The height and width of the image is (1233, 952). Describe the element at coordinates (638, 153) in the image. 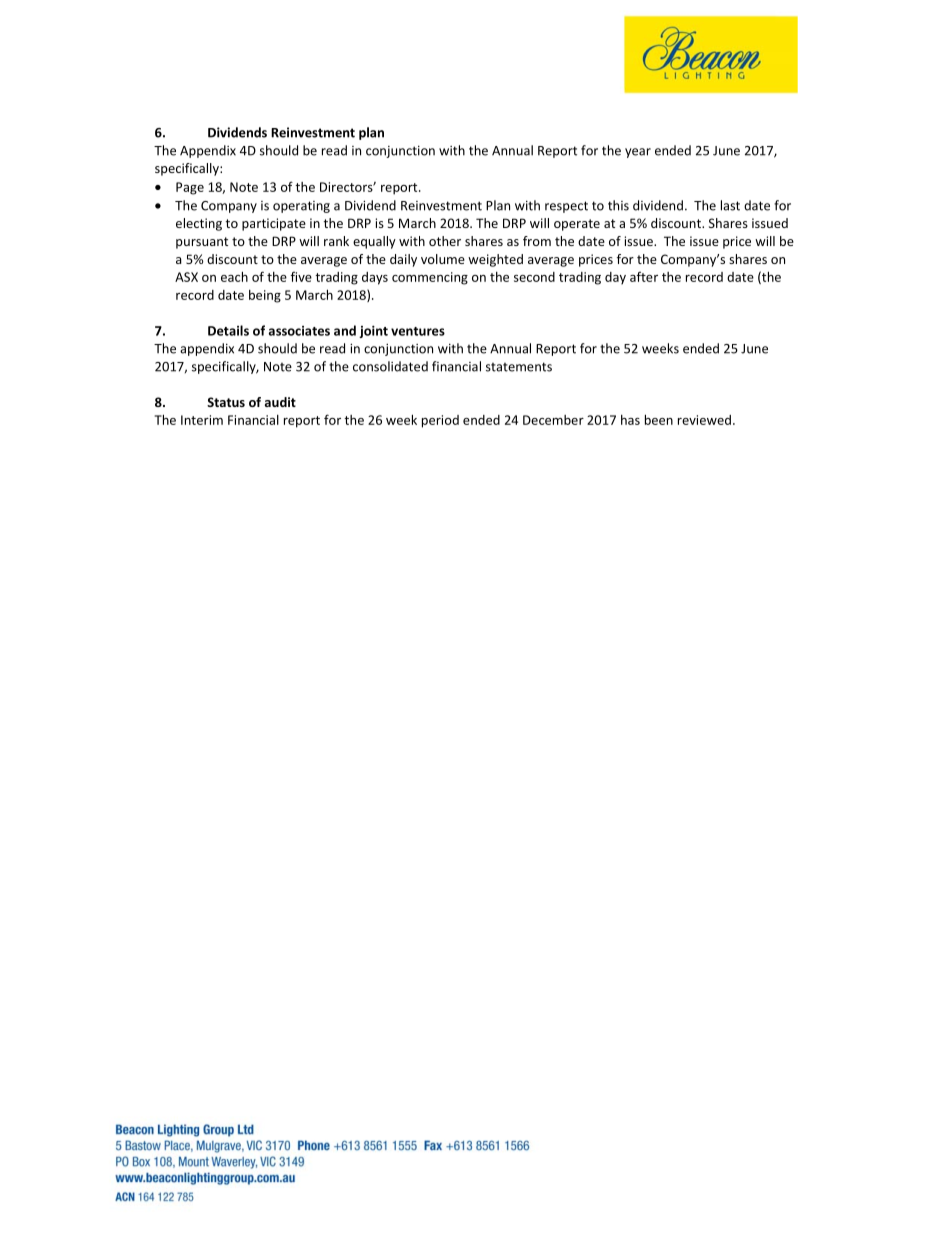

I see `year` at that location.
